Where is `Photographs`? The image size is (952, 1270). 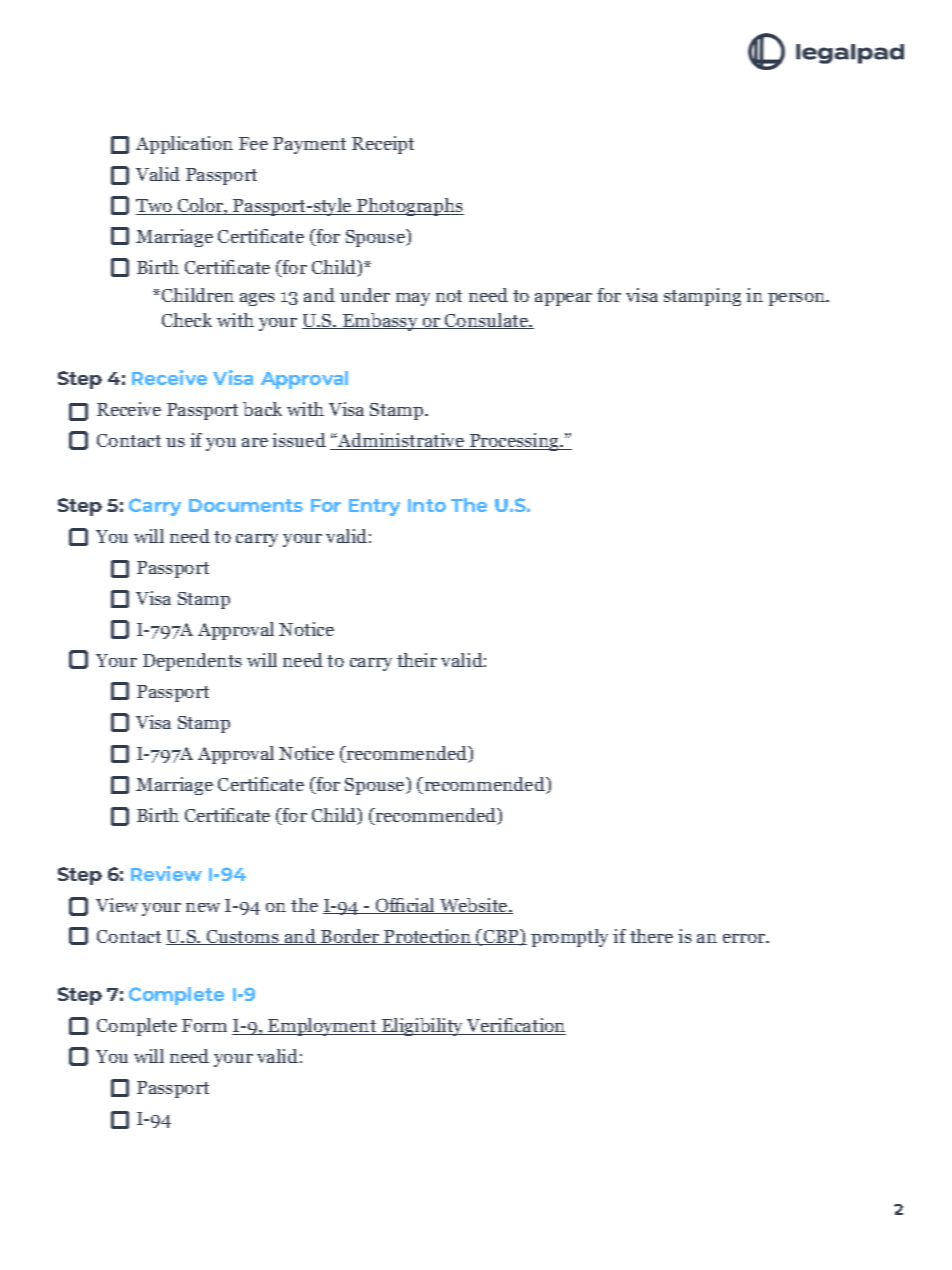 Photographs is located at coordinates (409, 207).
